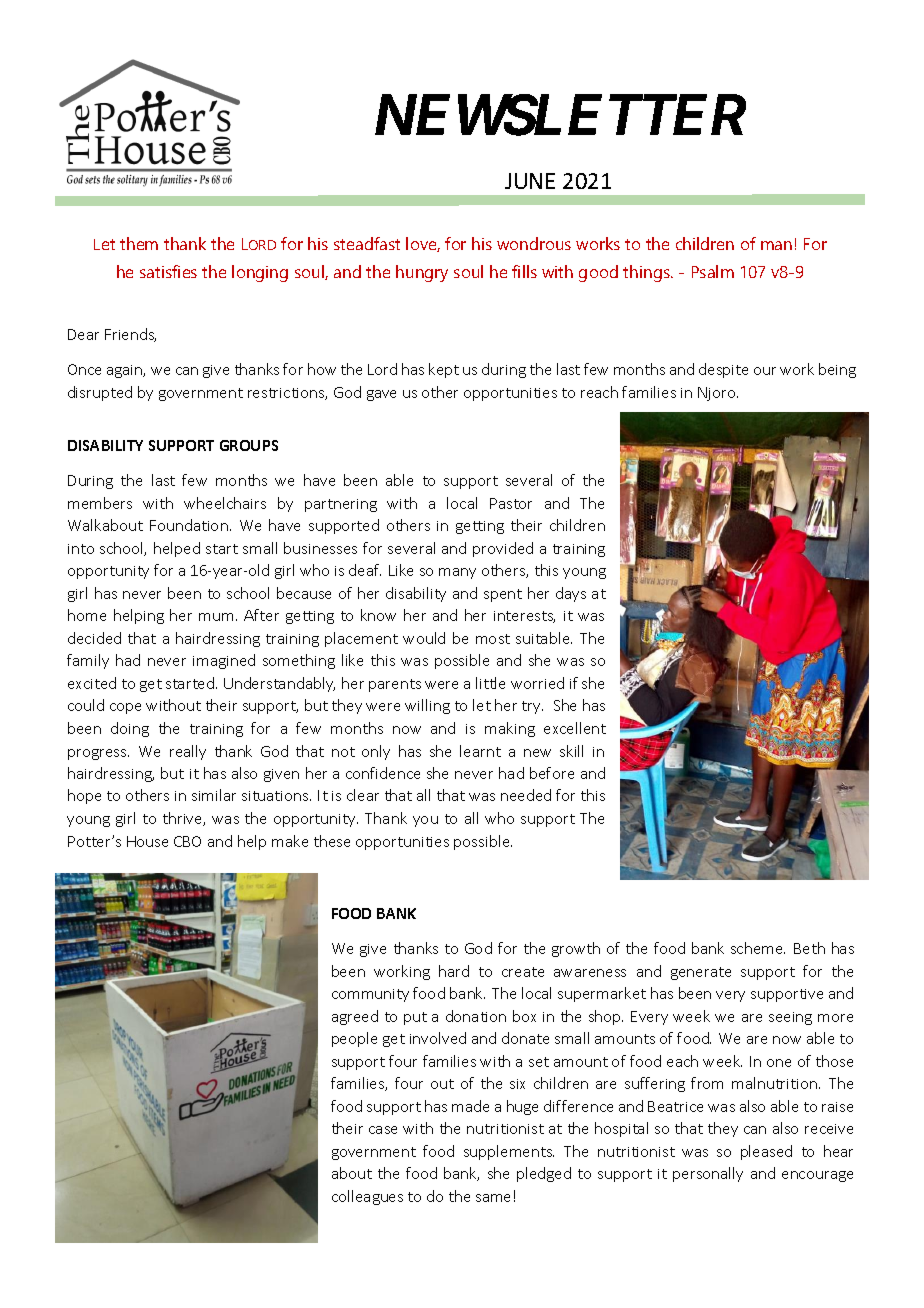 The width and height of the document is (924, 1308). Describe the element at coordinates (189, 525) in the document. I see `Foundation` at that location.
